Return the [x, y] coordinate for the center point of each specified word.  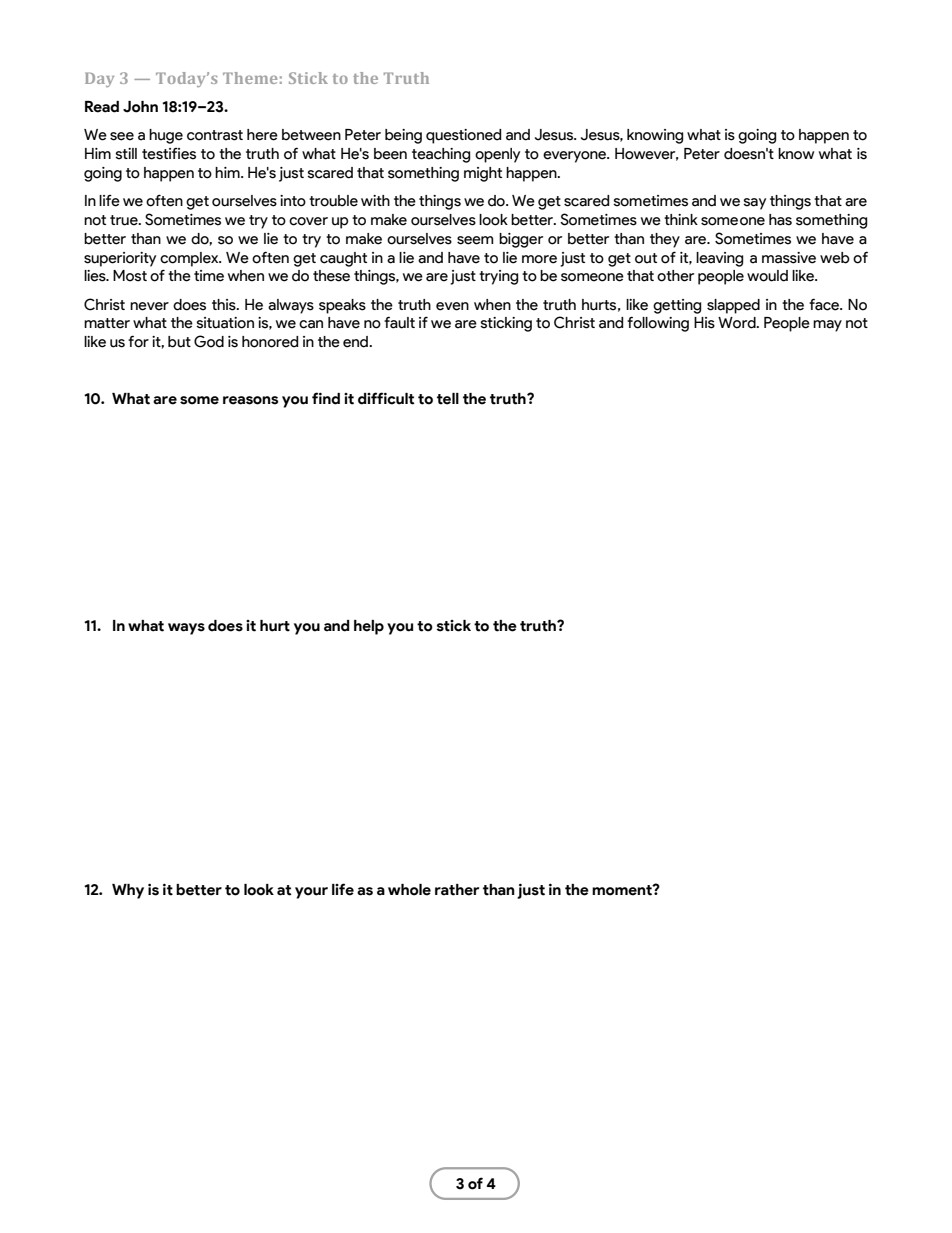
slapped [733, 306]
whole [409, 890]
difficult [386, 398]
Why [128, 891]
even [452, 306]
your [311, 893]
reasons [251, 400]
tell [448, 399]
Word [738, 323]
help [369, 627]
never [149, 306]
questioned [463, 136]
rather [457, 890]
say [754, 204]
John [140, 107]
